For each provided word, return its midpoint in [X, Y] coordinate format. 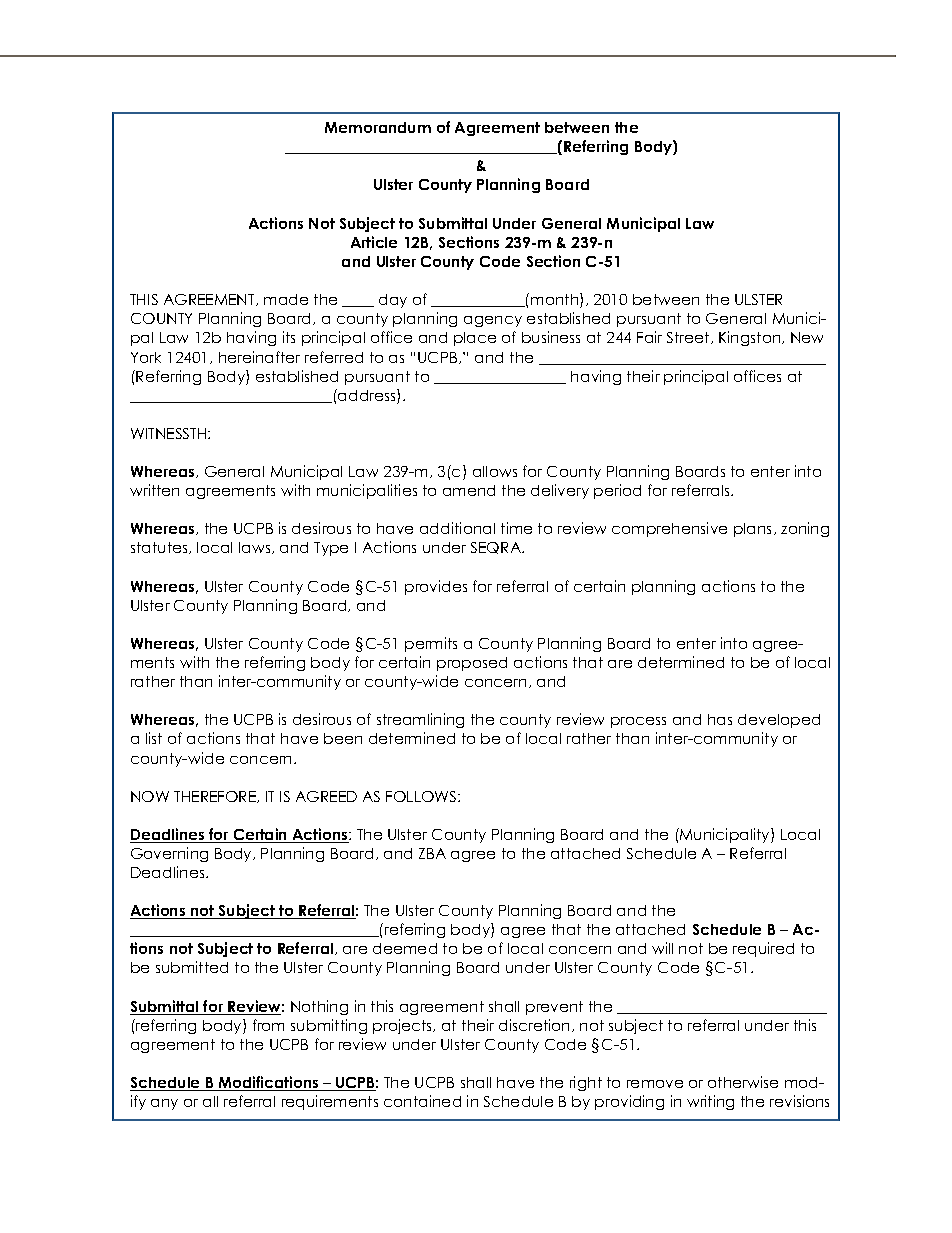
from [268, 1025]
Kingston [751, 338]
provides [436, 587]
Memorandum [378, 127]
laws [256, 548]
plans [754, 530]
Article [374, 242]
